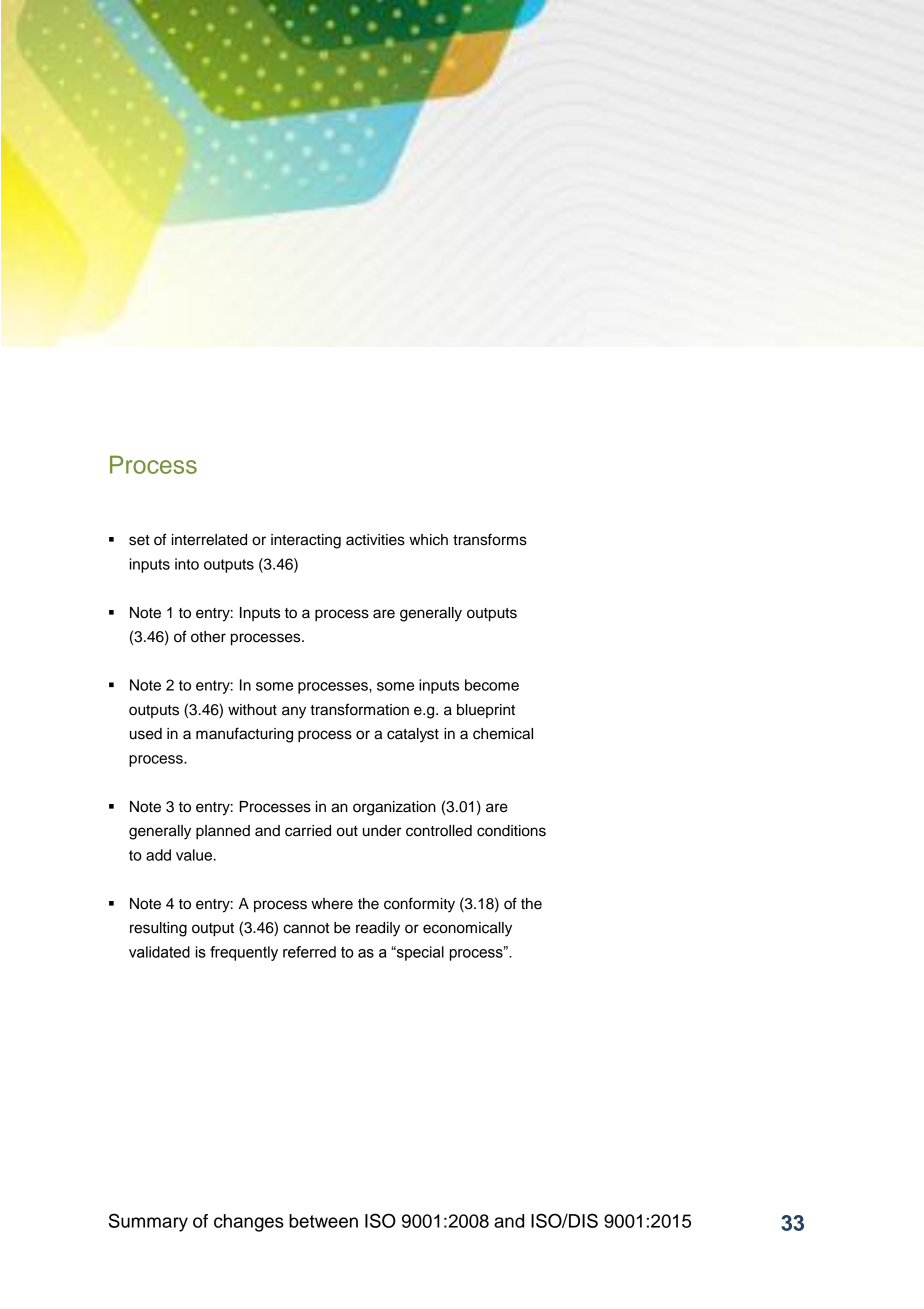 This screenshot has height=1309, width=924. I want to click on where, so click(332, 904).
